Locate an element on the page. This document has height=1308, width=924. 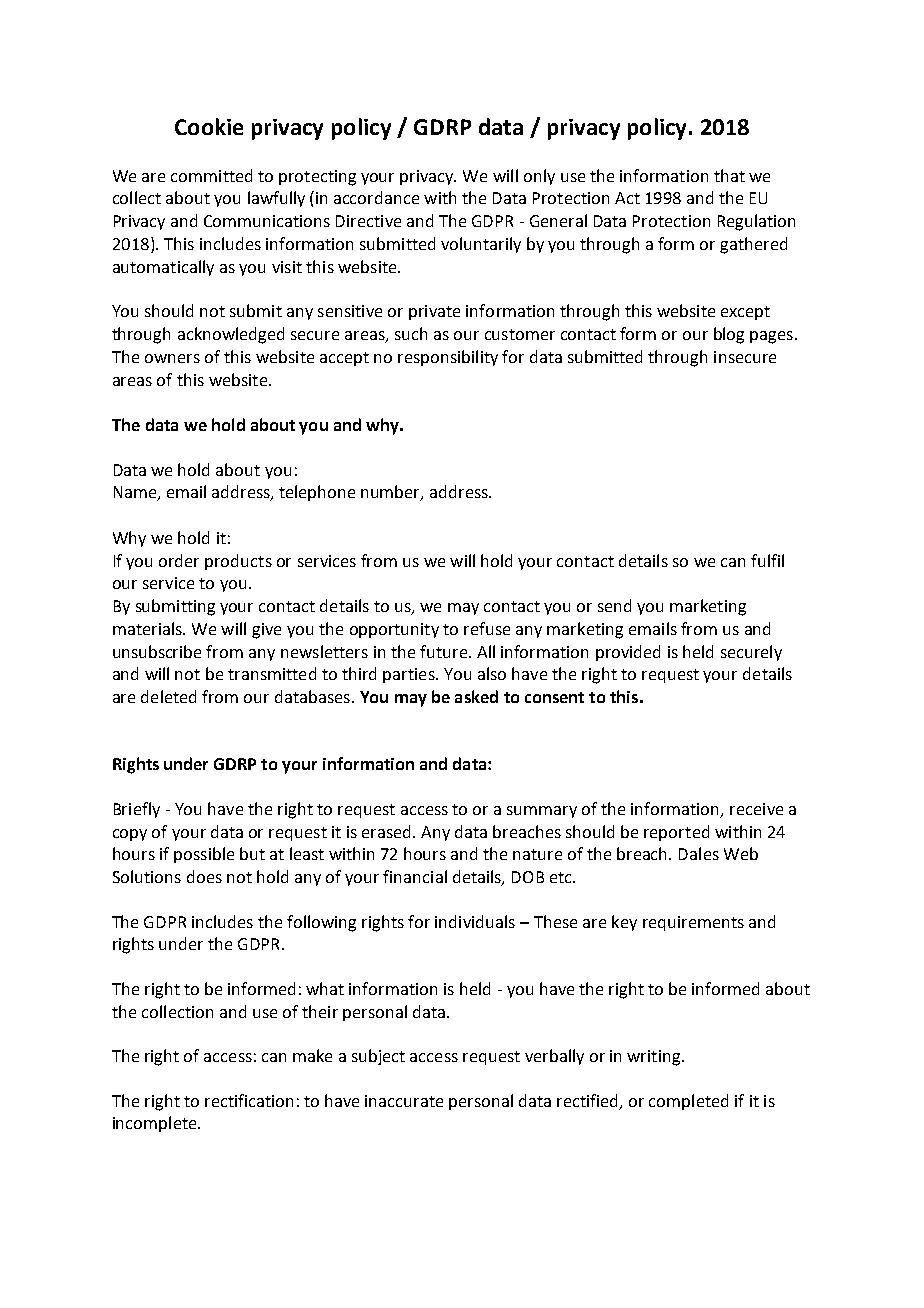
responsibility is located at coordinates (448, 358).
